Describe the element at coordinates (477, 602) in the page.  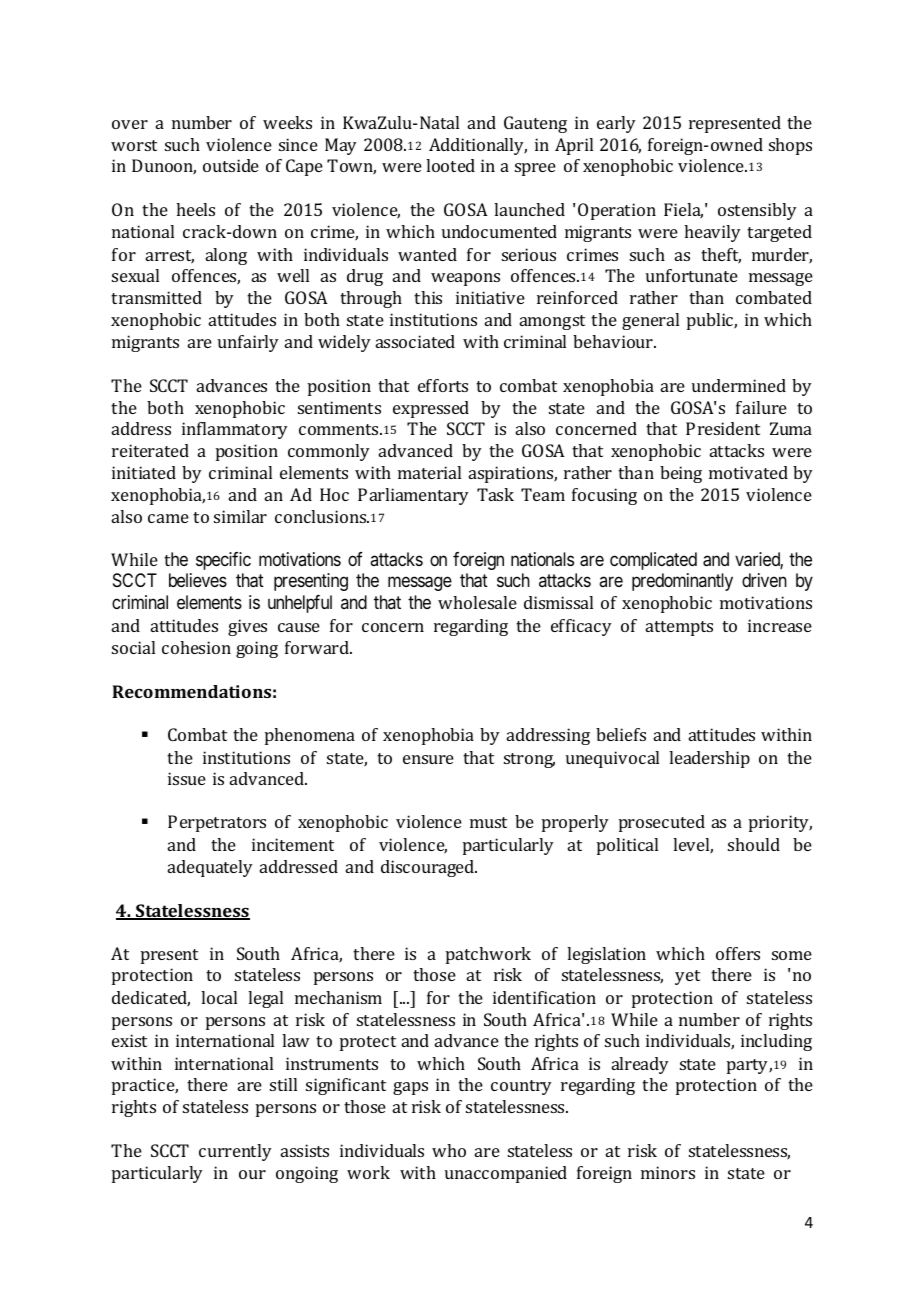
I see `wholesale` at that location.
